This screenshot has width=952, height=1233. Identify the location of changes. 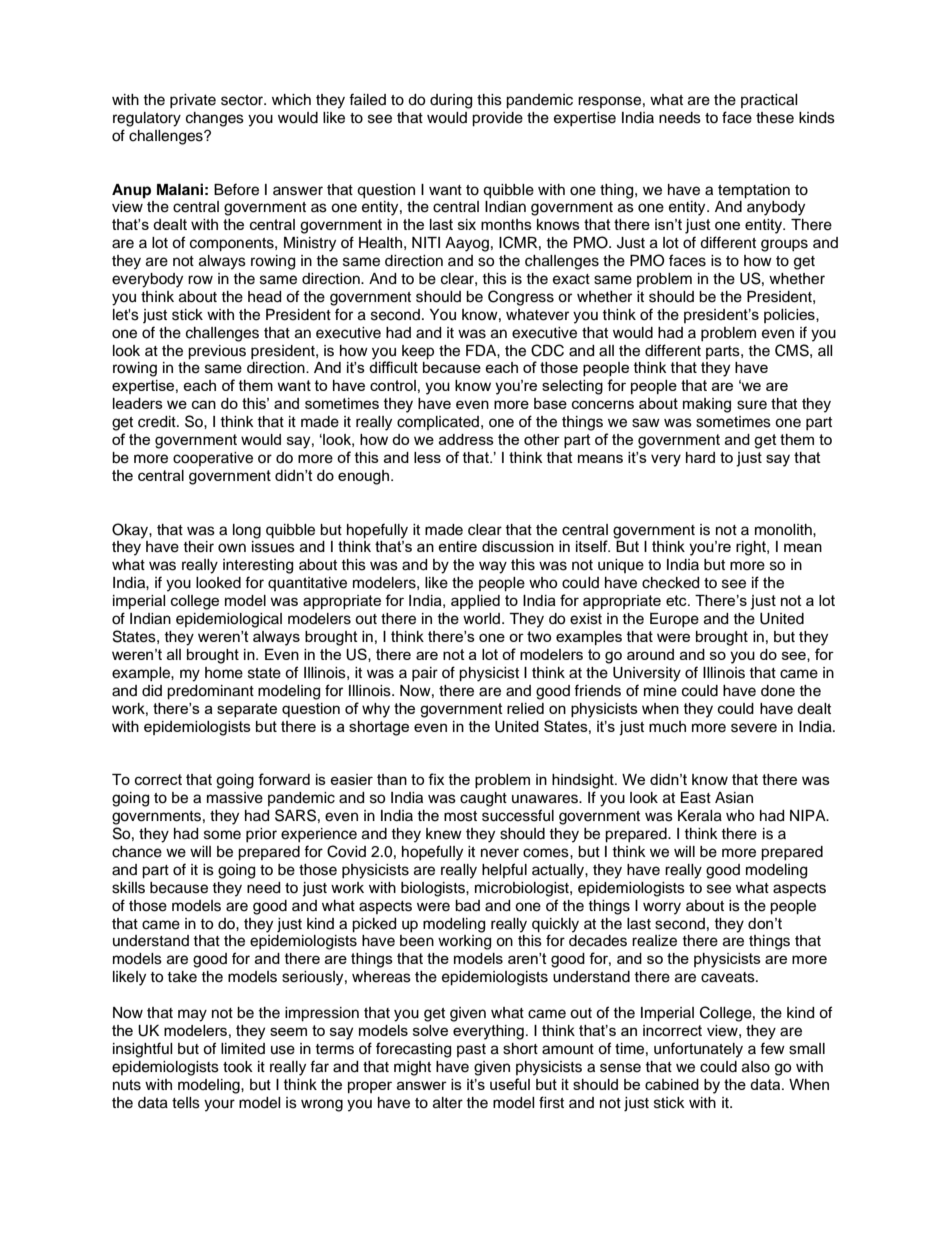
(215, 119).
